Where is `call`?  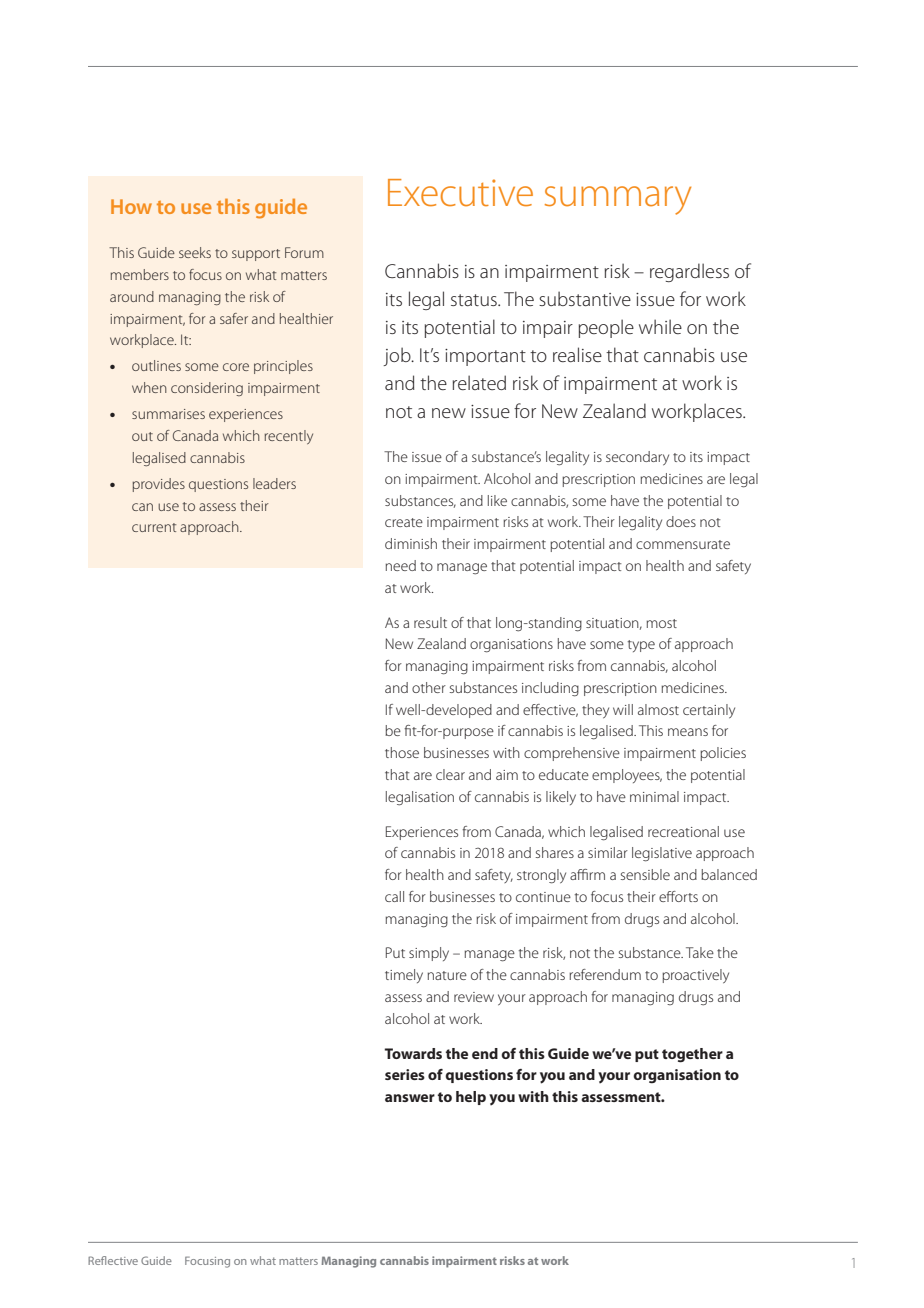
call is located at coordinates (394, 896).
